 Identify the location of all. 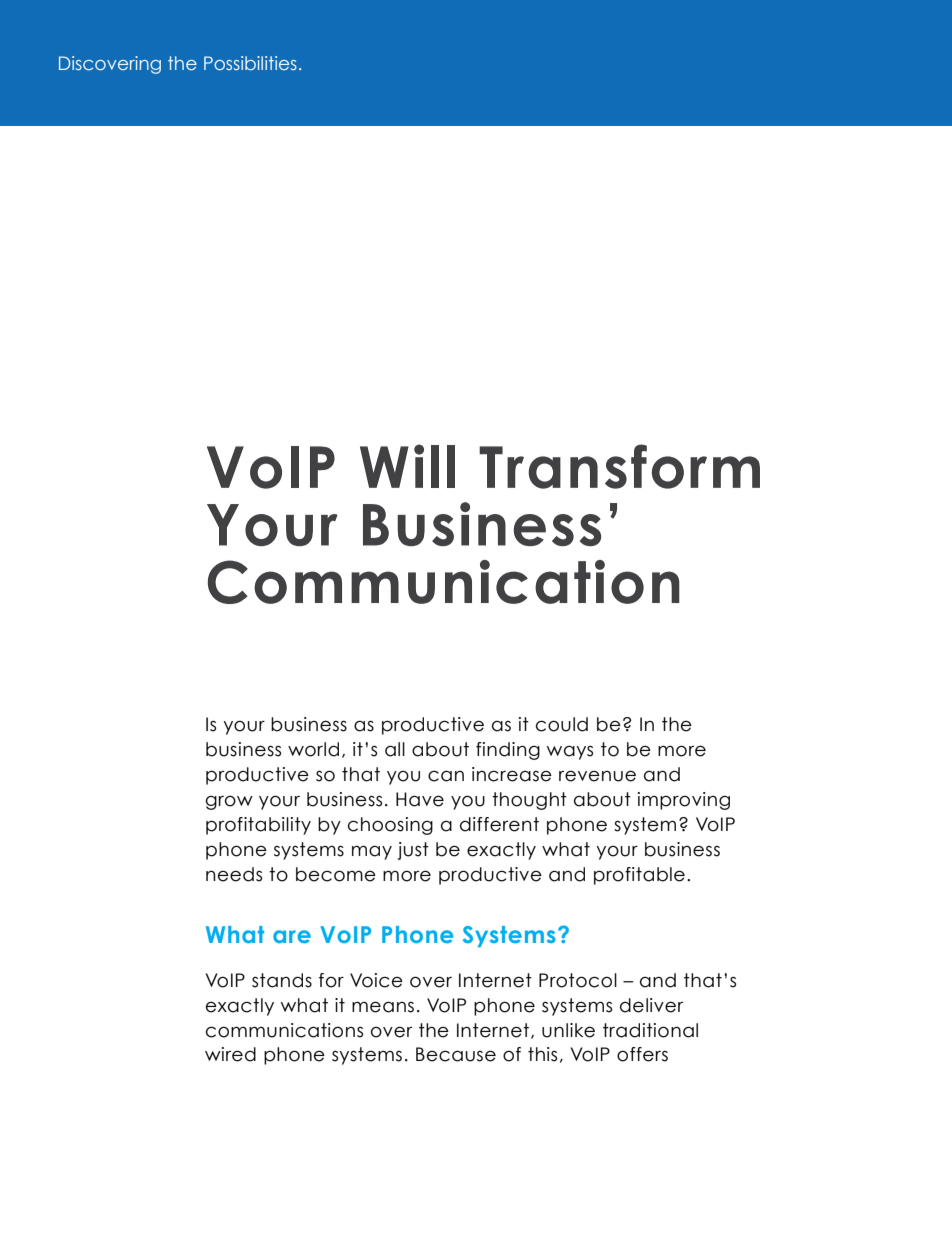
(395, 749).
